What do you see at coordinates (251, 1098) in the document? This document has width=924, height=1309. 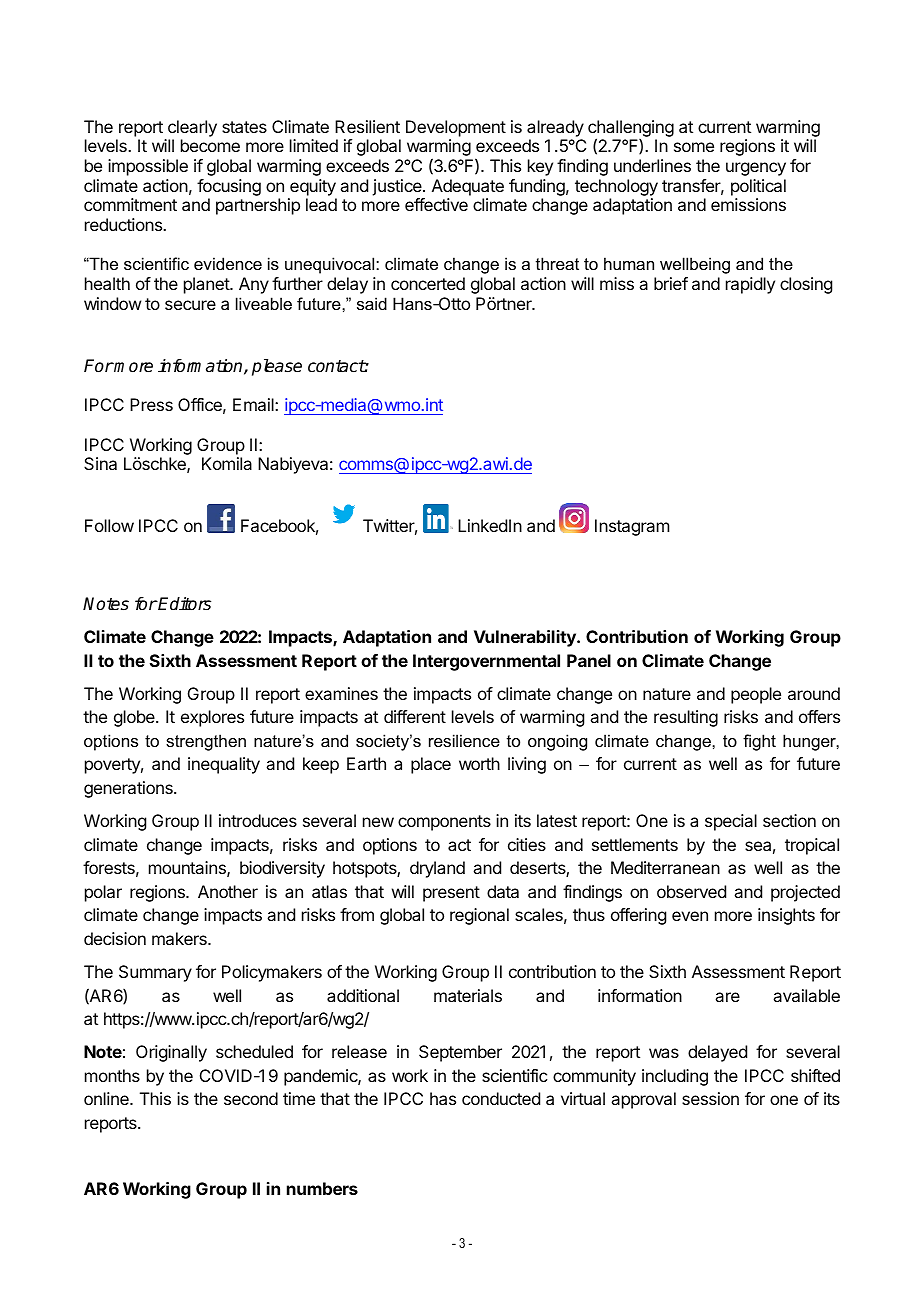 I see `second` at bounding box center [251, 1098].
